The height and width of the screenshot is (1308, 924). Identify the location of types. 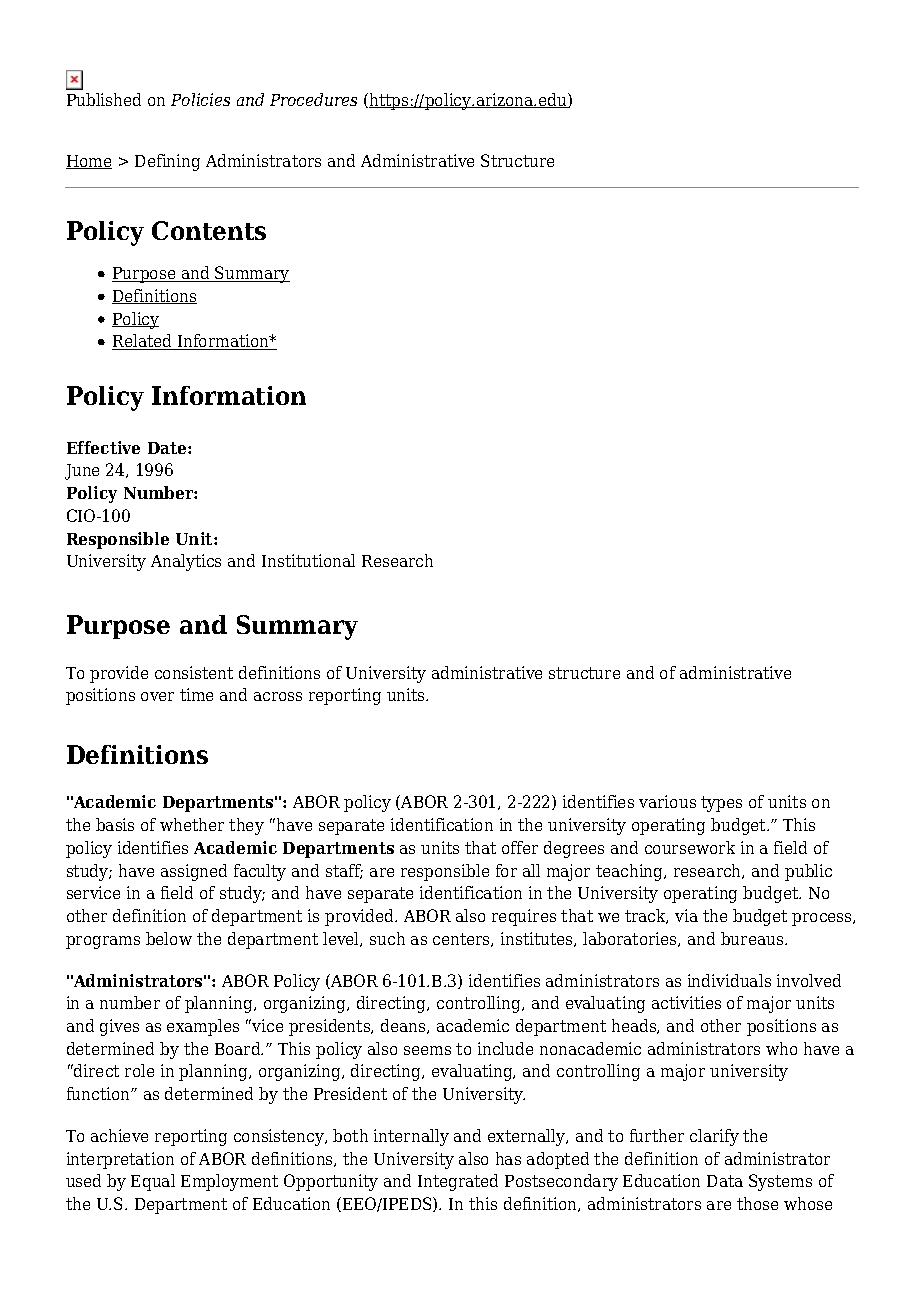
(721, 804).
